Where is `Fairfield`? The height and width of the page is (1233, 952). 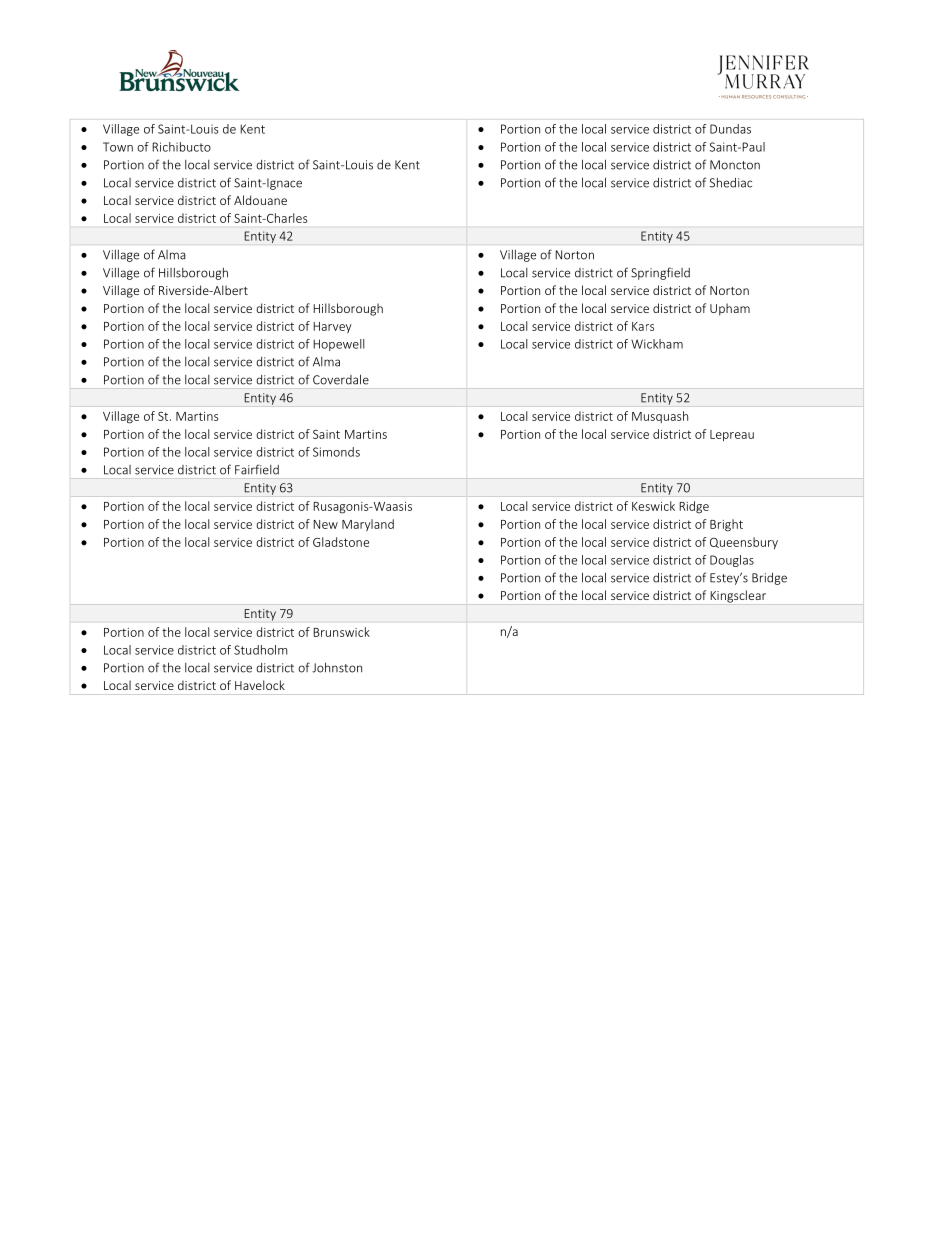
Fairfield is located at coordinates (257, 469).
